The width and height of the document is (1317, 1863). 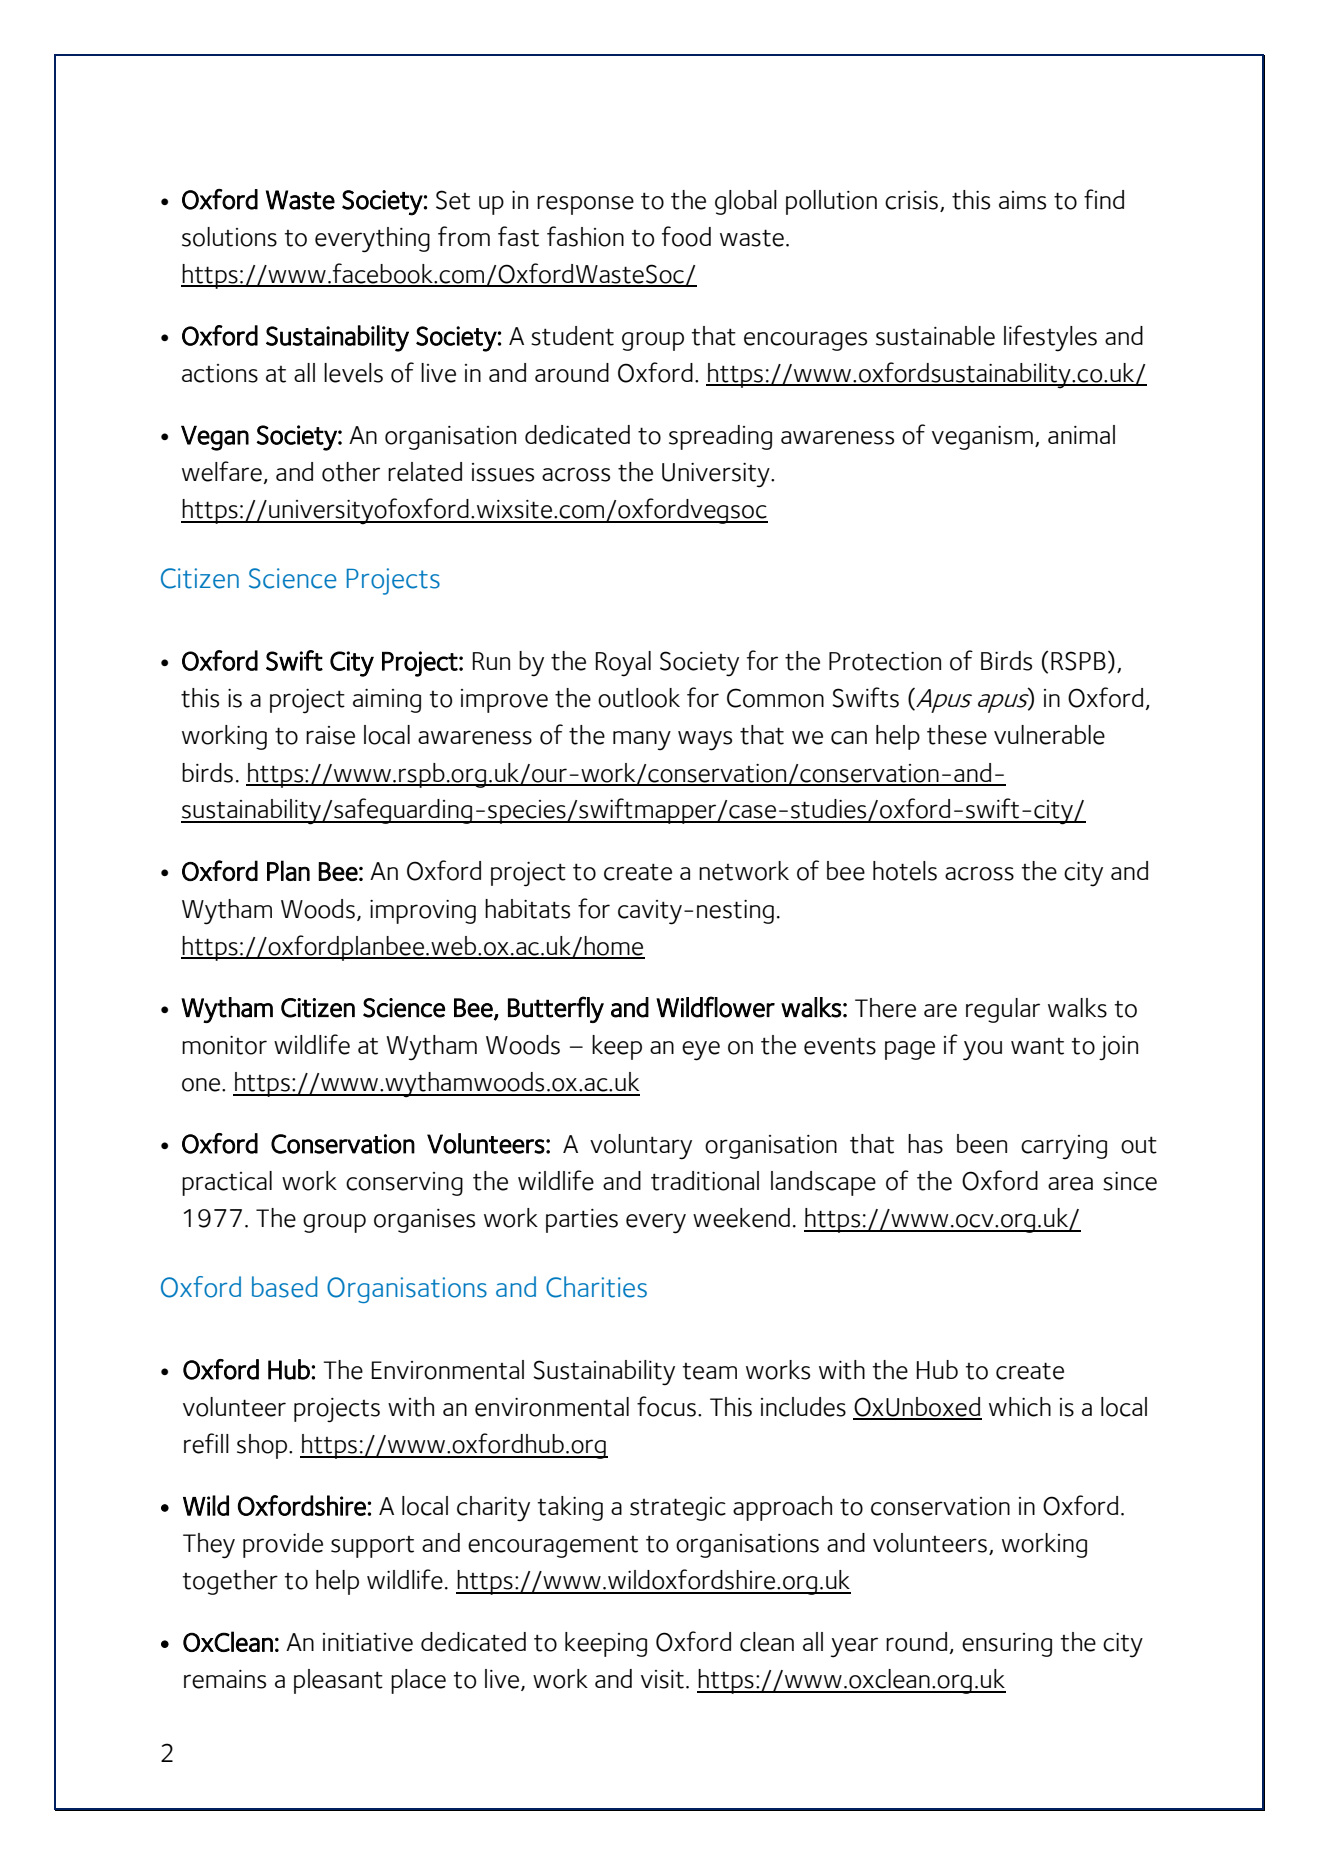 What do you see at coordinates (368, 1642) in the document?
I see `initiative` at bounding box center [368, 1642].
